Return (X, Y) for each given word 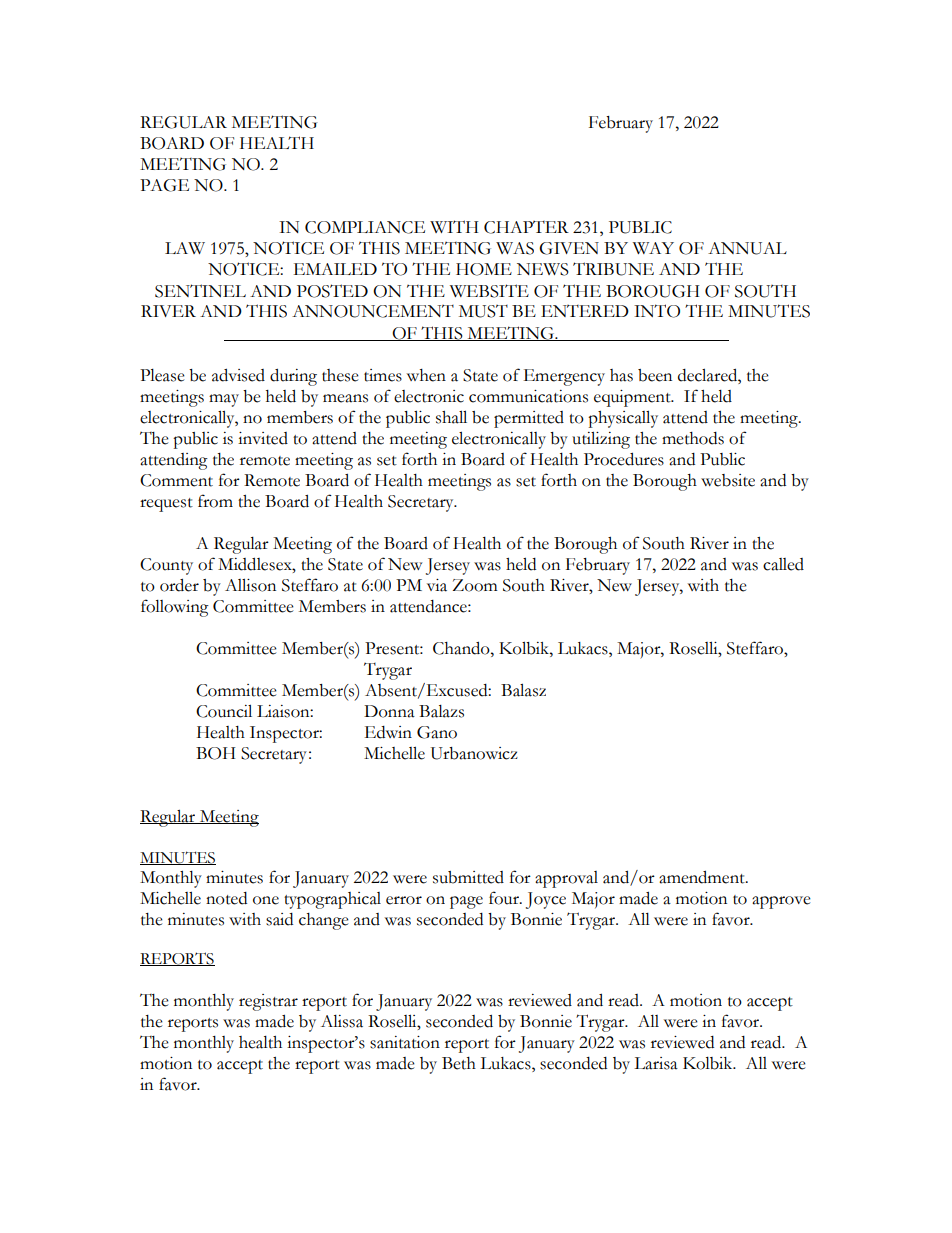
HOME (484, 269)
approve (781, 902)
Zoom (475, 585)
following (175, 608)
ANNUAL (747, 248)
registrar (268, 1002)
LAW (185, 248)
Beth (459, 1063)
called (783, 564)
